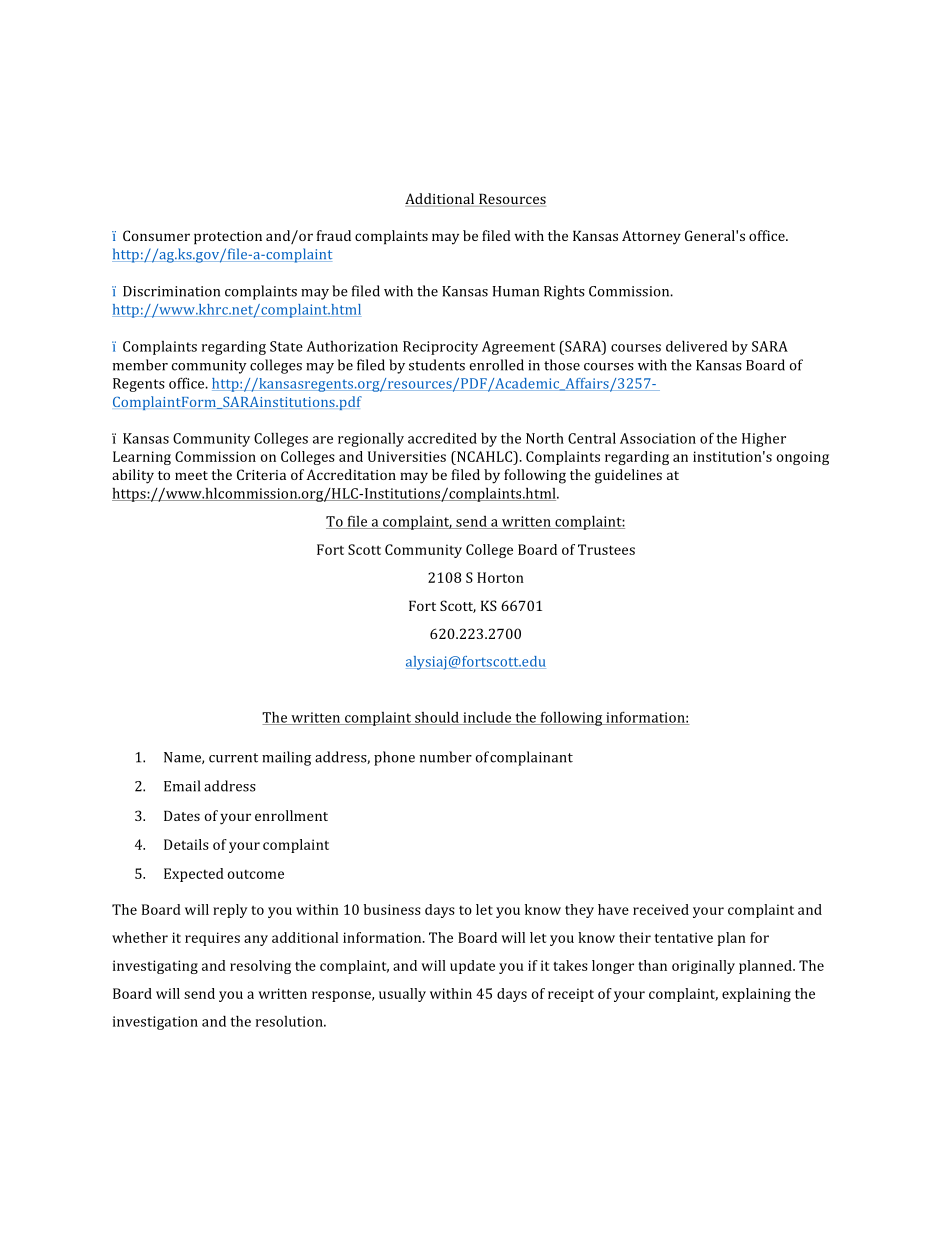 The image size is (952, 1233). Describe the element at coordinates (628, 476) in the page. I see `guidelines` at that location.
